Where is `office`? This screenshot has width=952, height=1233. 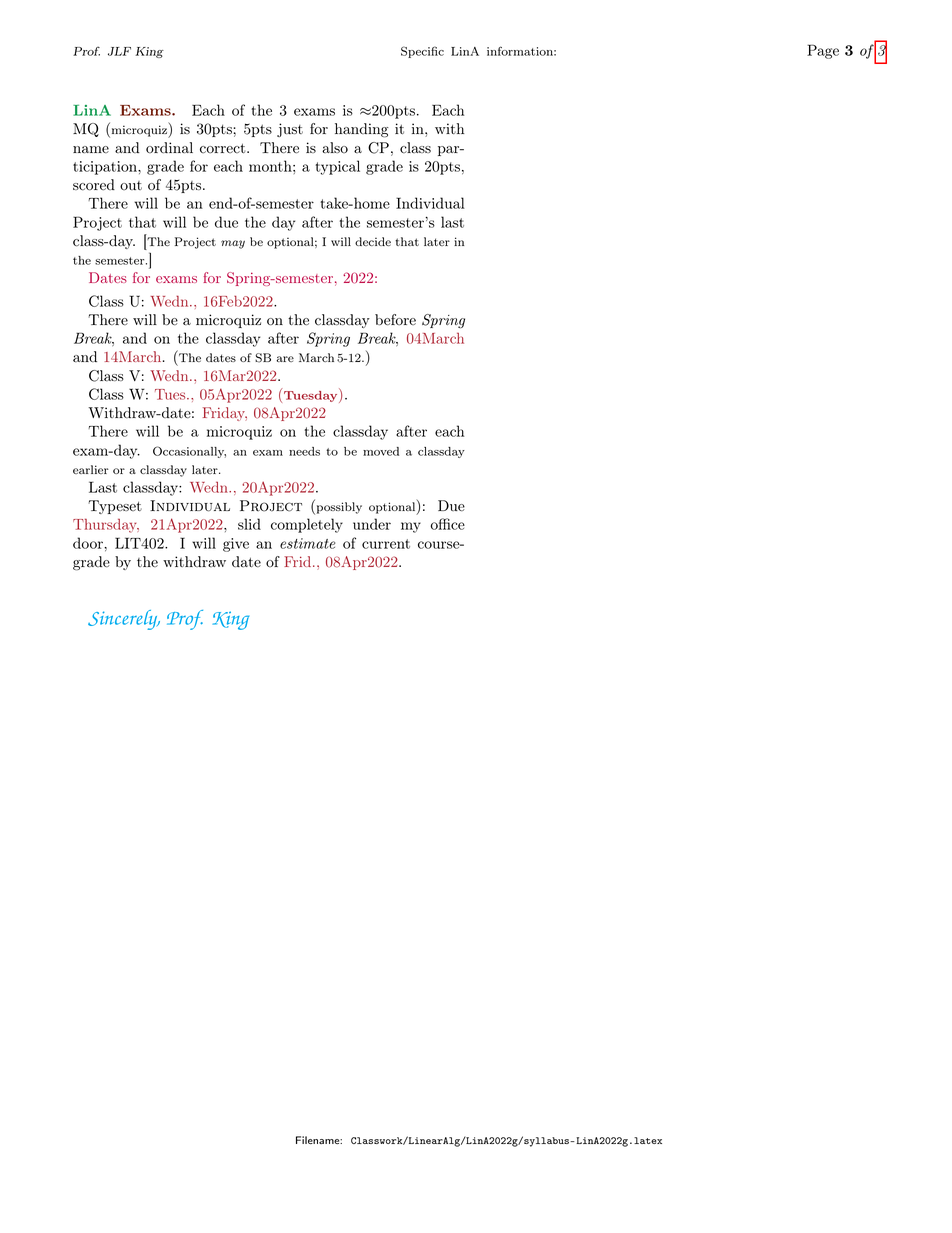
office is located at coordinates (448, 524).
